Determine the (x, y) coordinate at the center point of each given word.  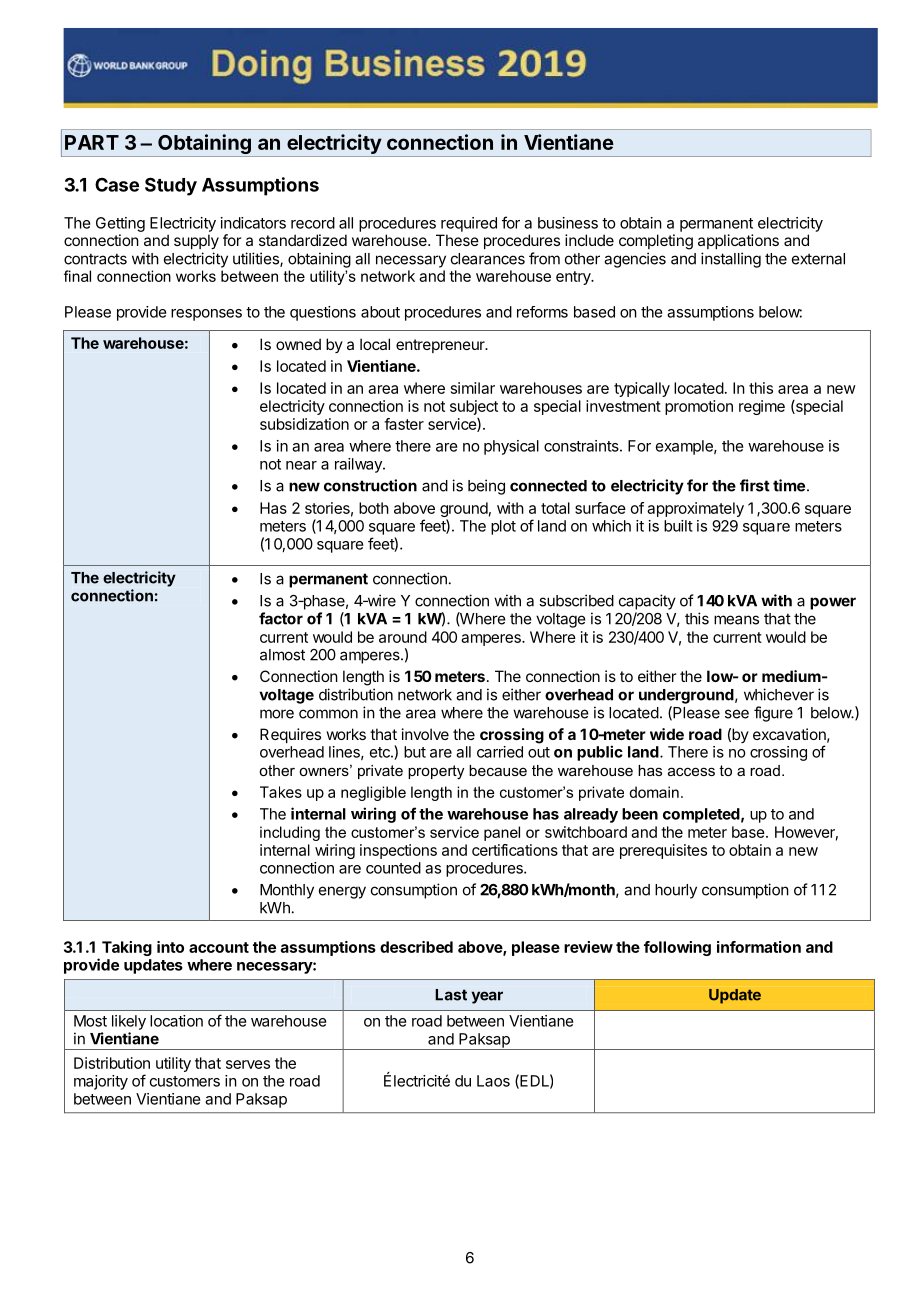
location (176, 1021)
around (403, 637)
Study (171, 186)
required (469, 224)
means (736, 620)
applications (738, 241)
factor (281, 618)
